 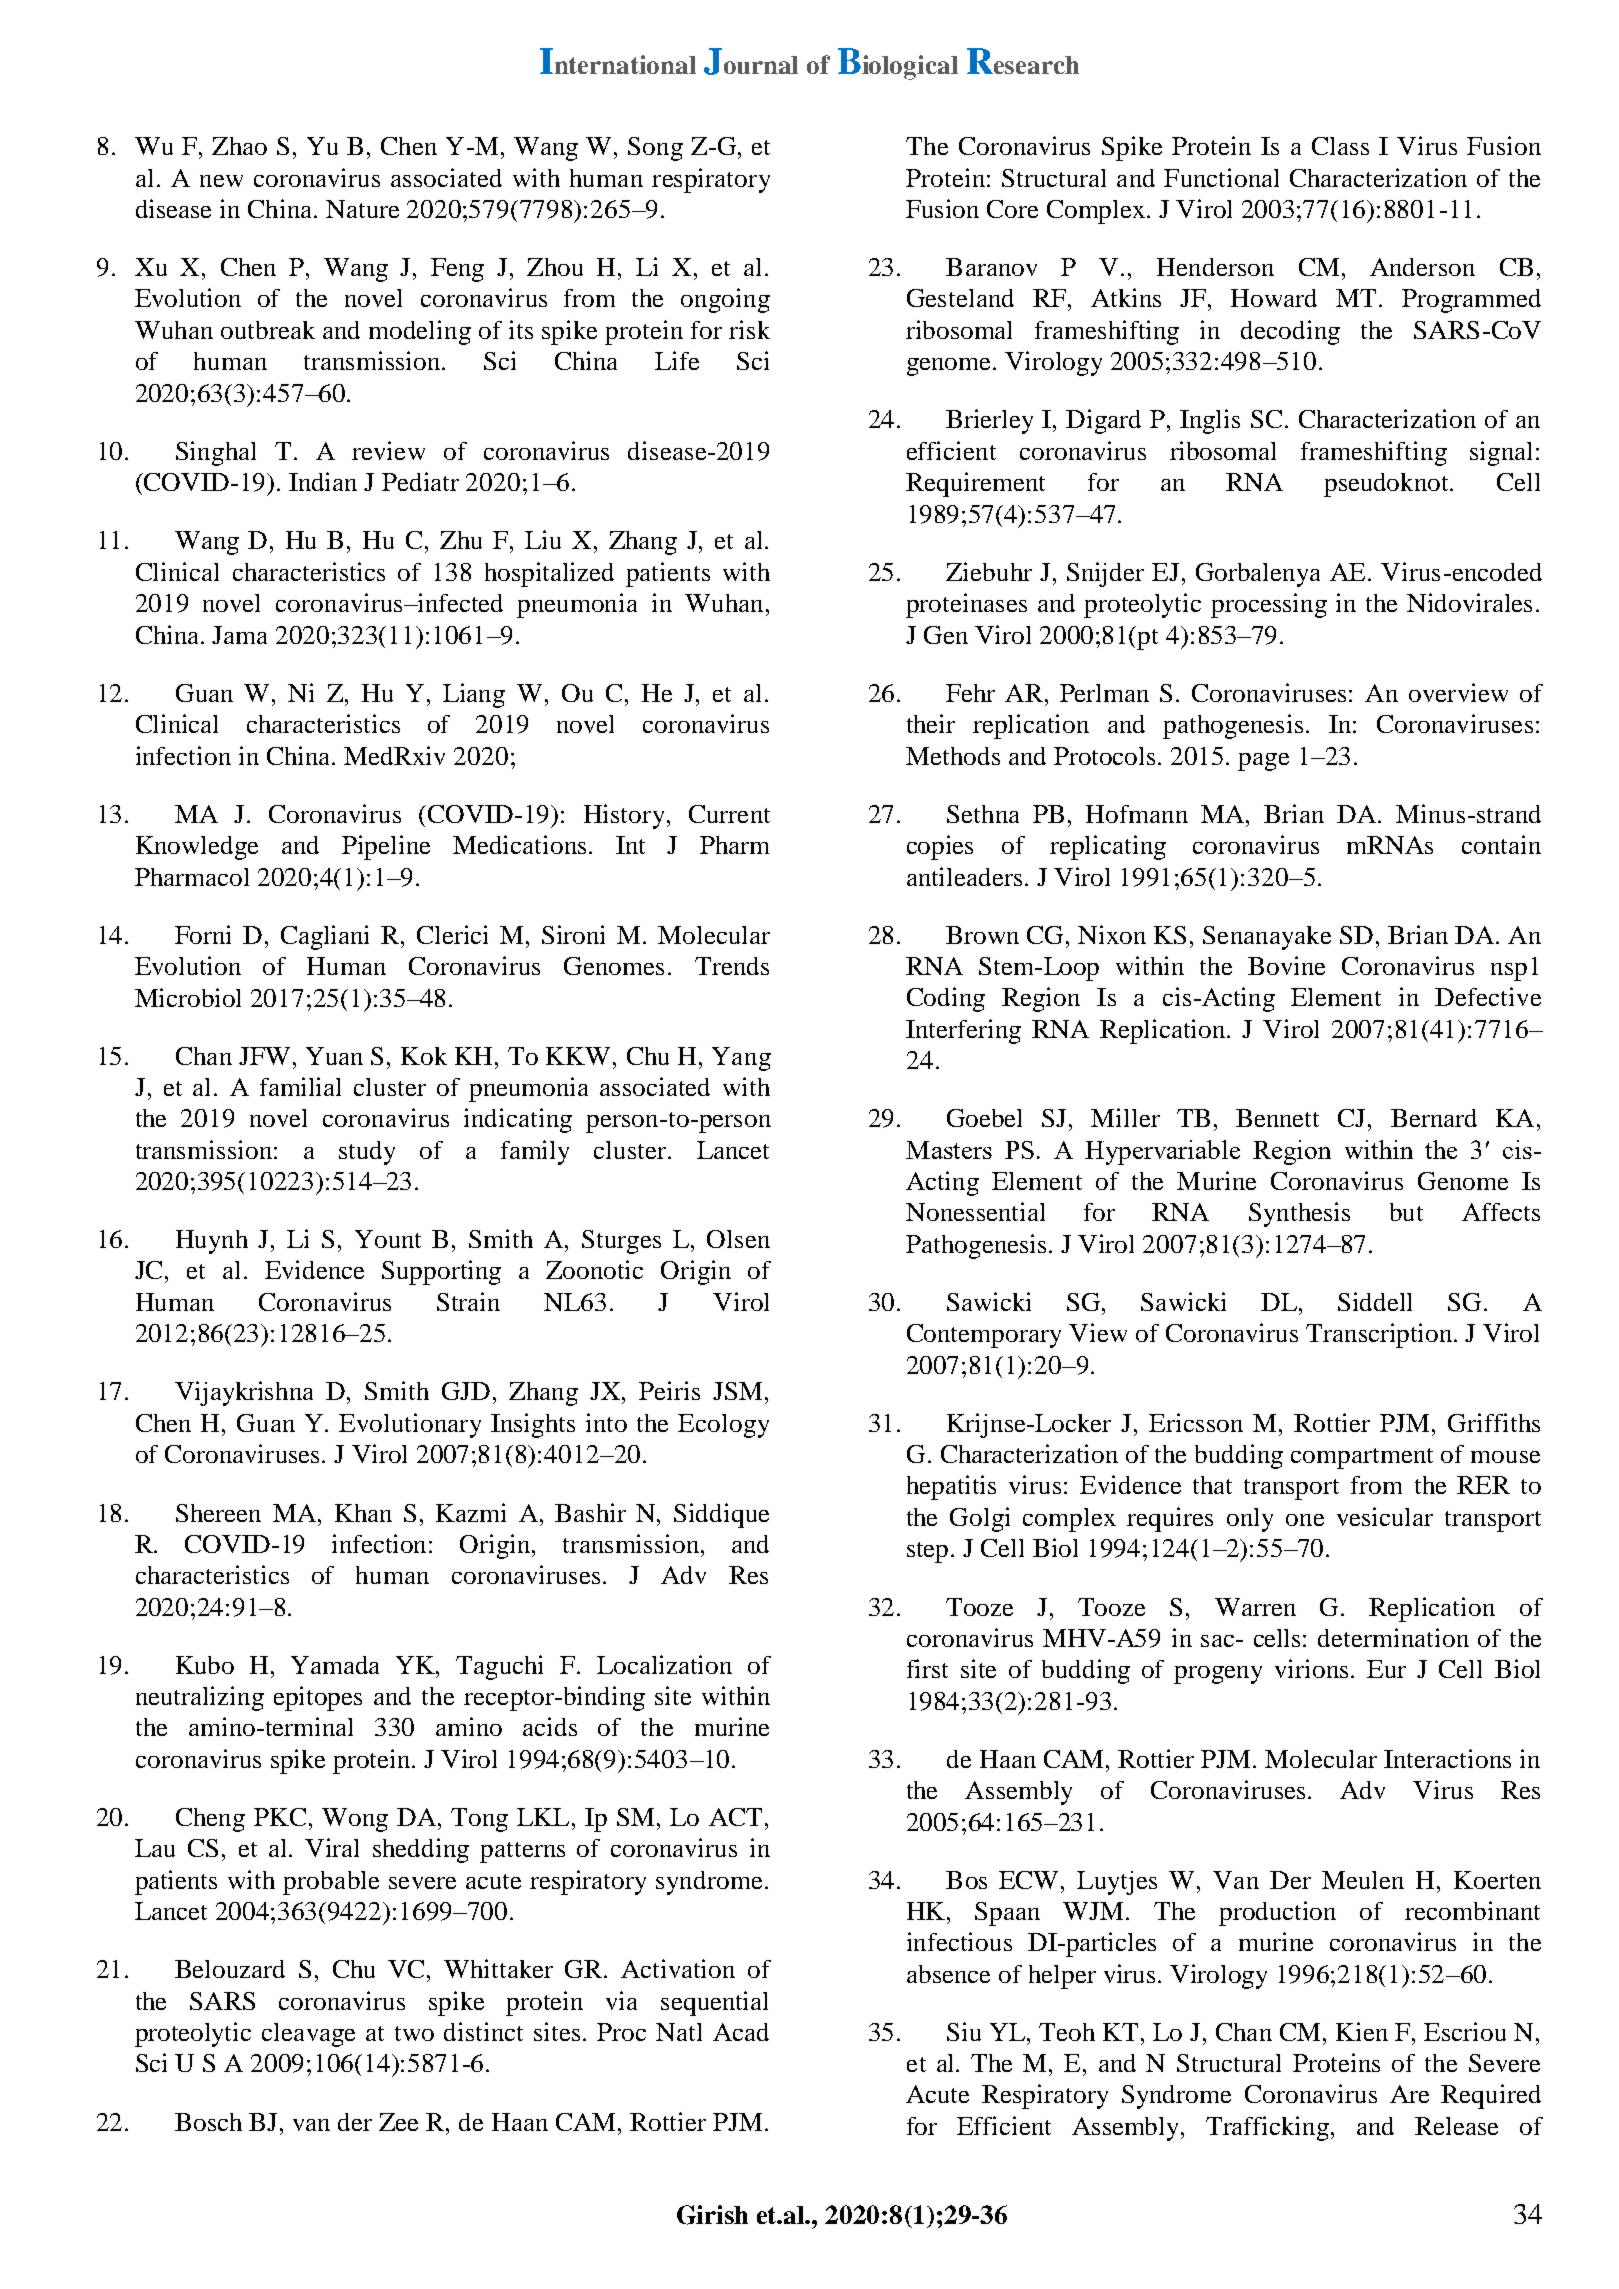 I want to click on study, so click(x=367, y=1153).
